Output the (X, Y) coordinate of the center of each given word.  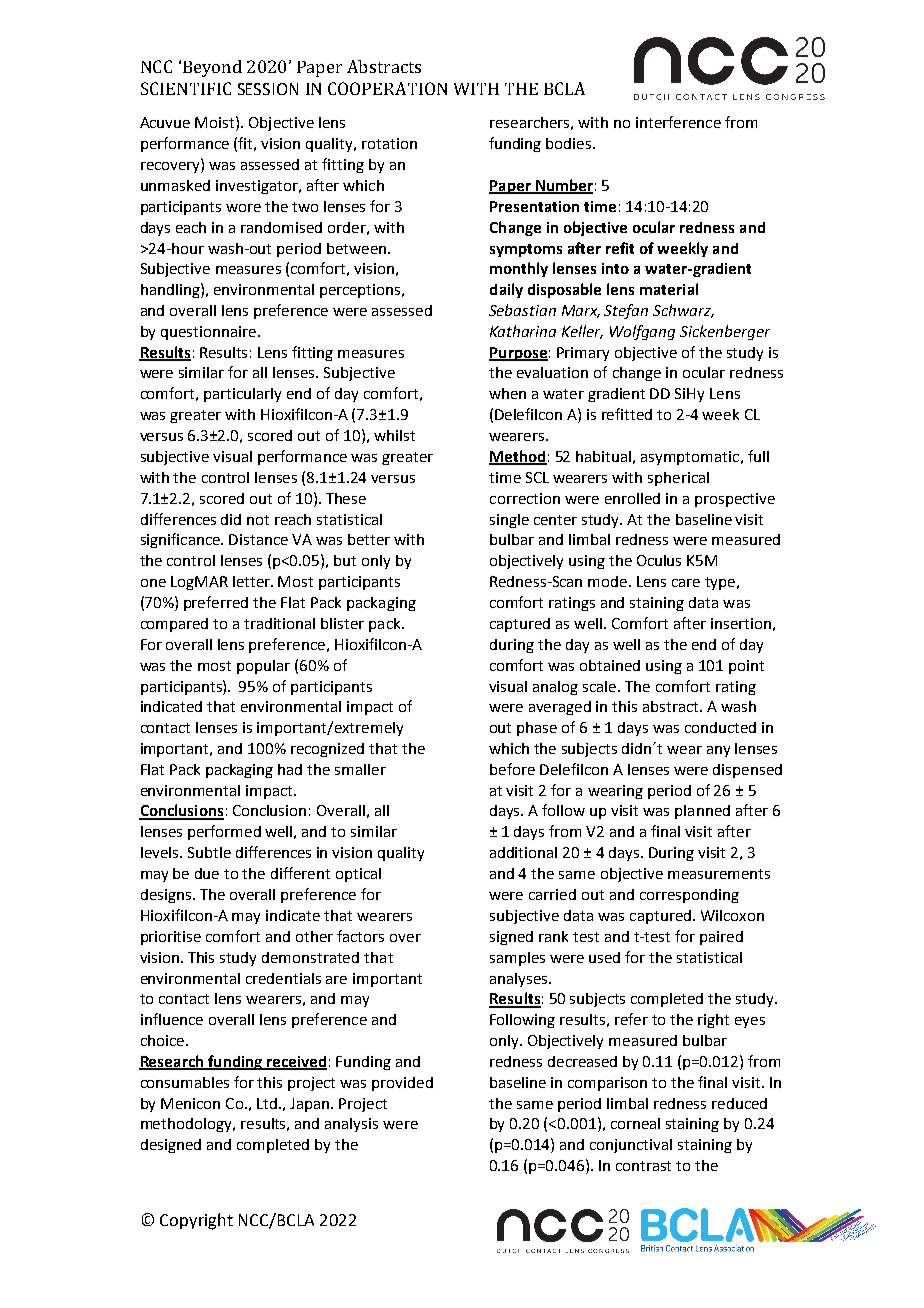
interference (678, 122)
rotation (389, 143)
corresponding (689, 896)
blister (342, 623)
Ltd (267, 1103)
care (686, 583)
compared (174, 625)
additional (523, 852)
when (507, 393)
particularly (242, 395)
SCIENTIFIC (186, 88)
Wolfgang (642, 332)
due (207, 873)
